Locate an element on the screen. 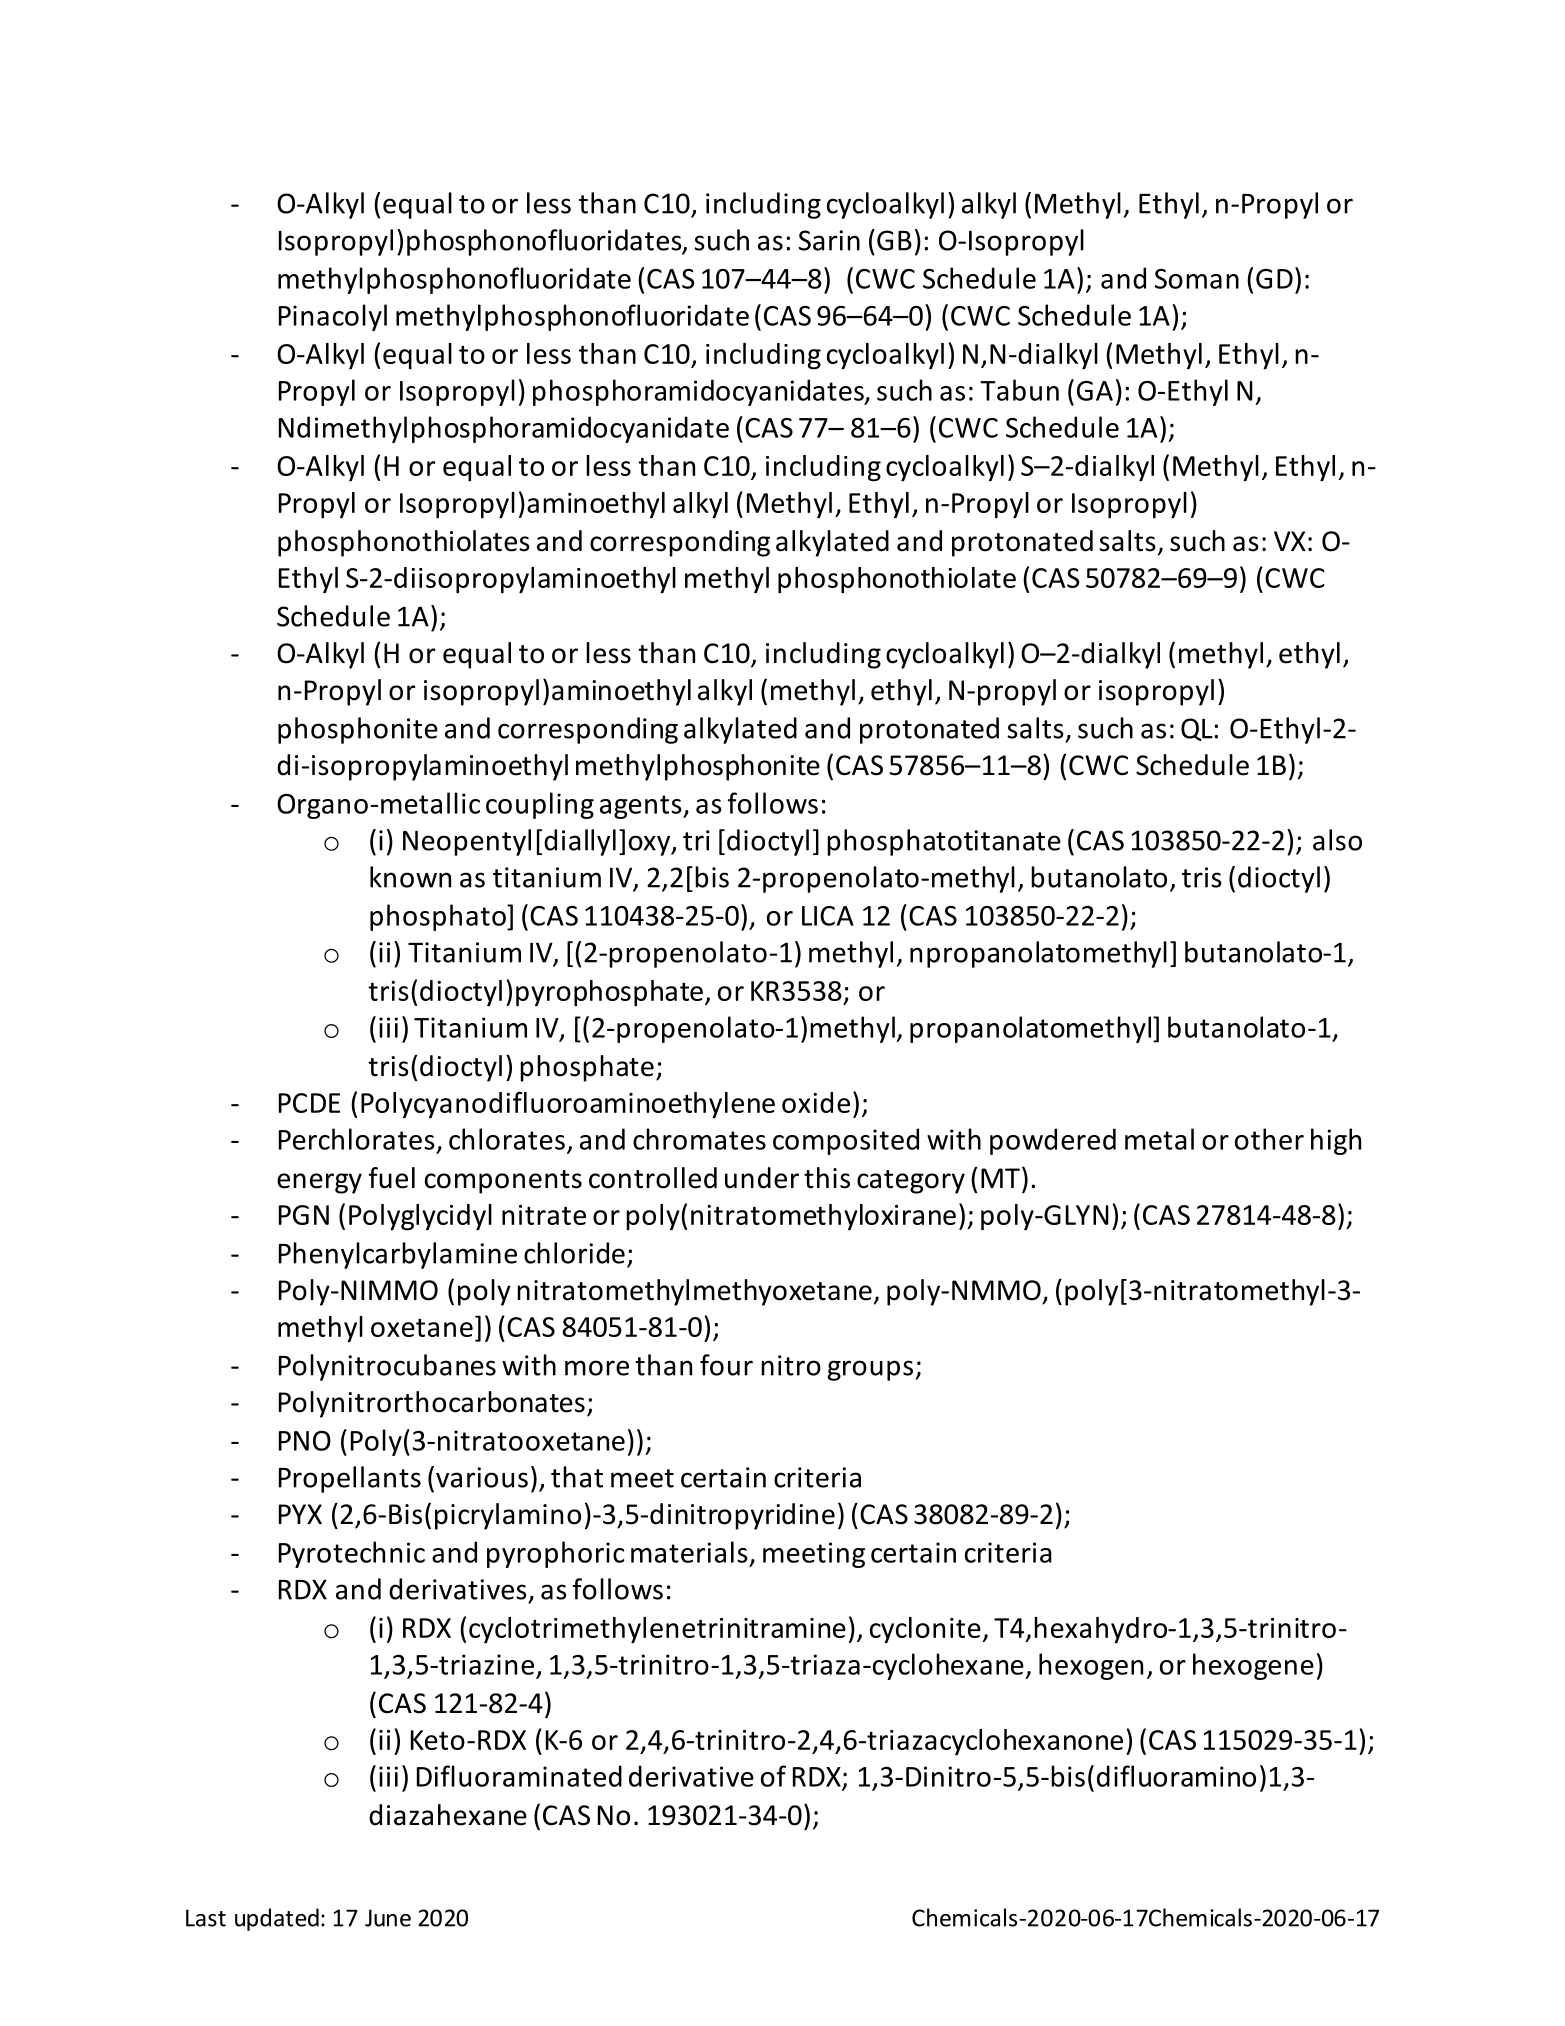 This screenshot has width=1565, height=2026. agents is located at coordinates (642, 807).
